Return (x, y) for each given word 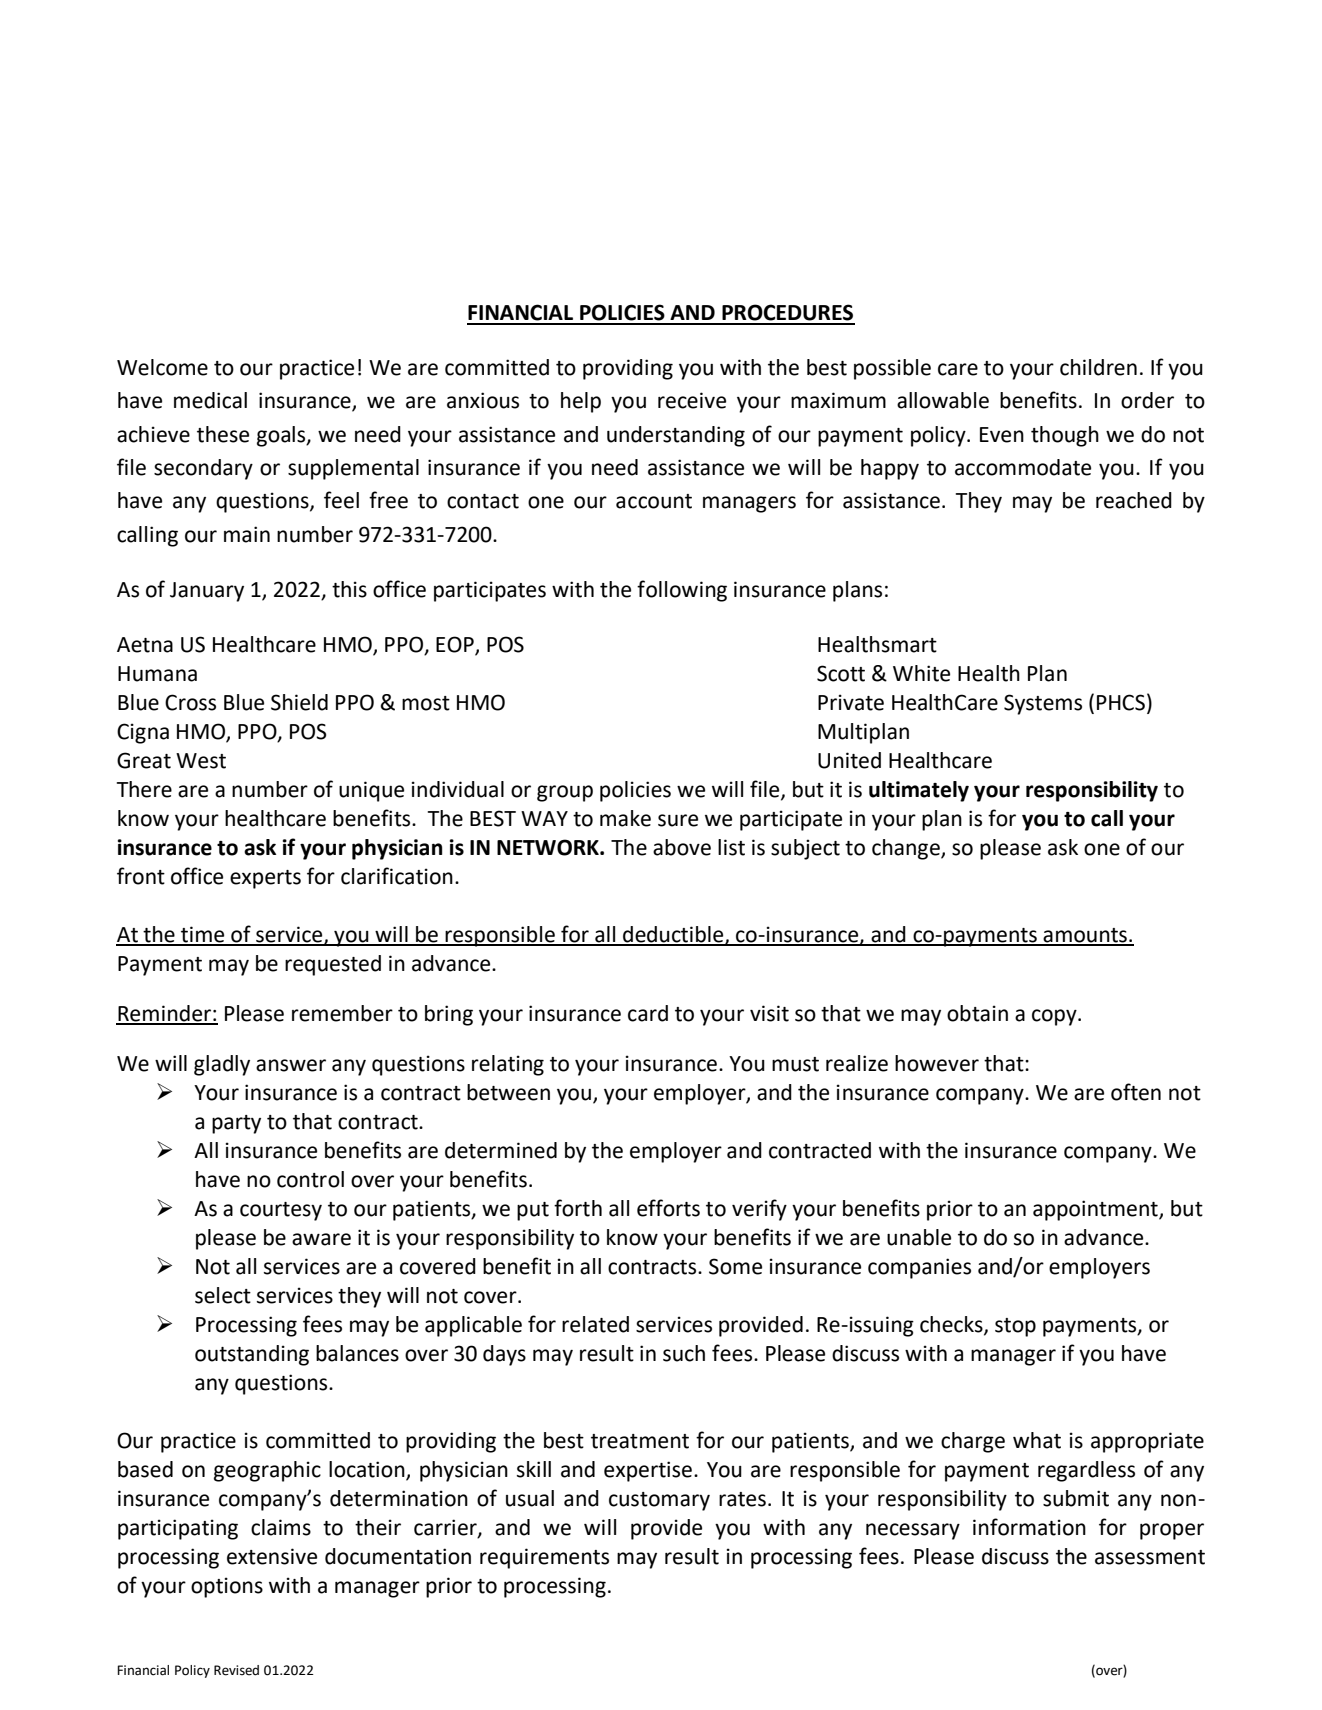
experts (265, 879)
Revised (236, 1670)
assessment (1150, 1557)
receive (692, 400)
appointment (1096, 1210)
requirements (544, 1558)
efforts (668, 1208)
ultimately (919, 791)
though (1065, 436)
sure (678, 820)
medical (210, 400)
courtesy (281, 1211)
